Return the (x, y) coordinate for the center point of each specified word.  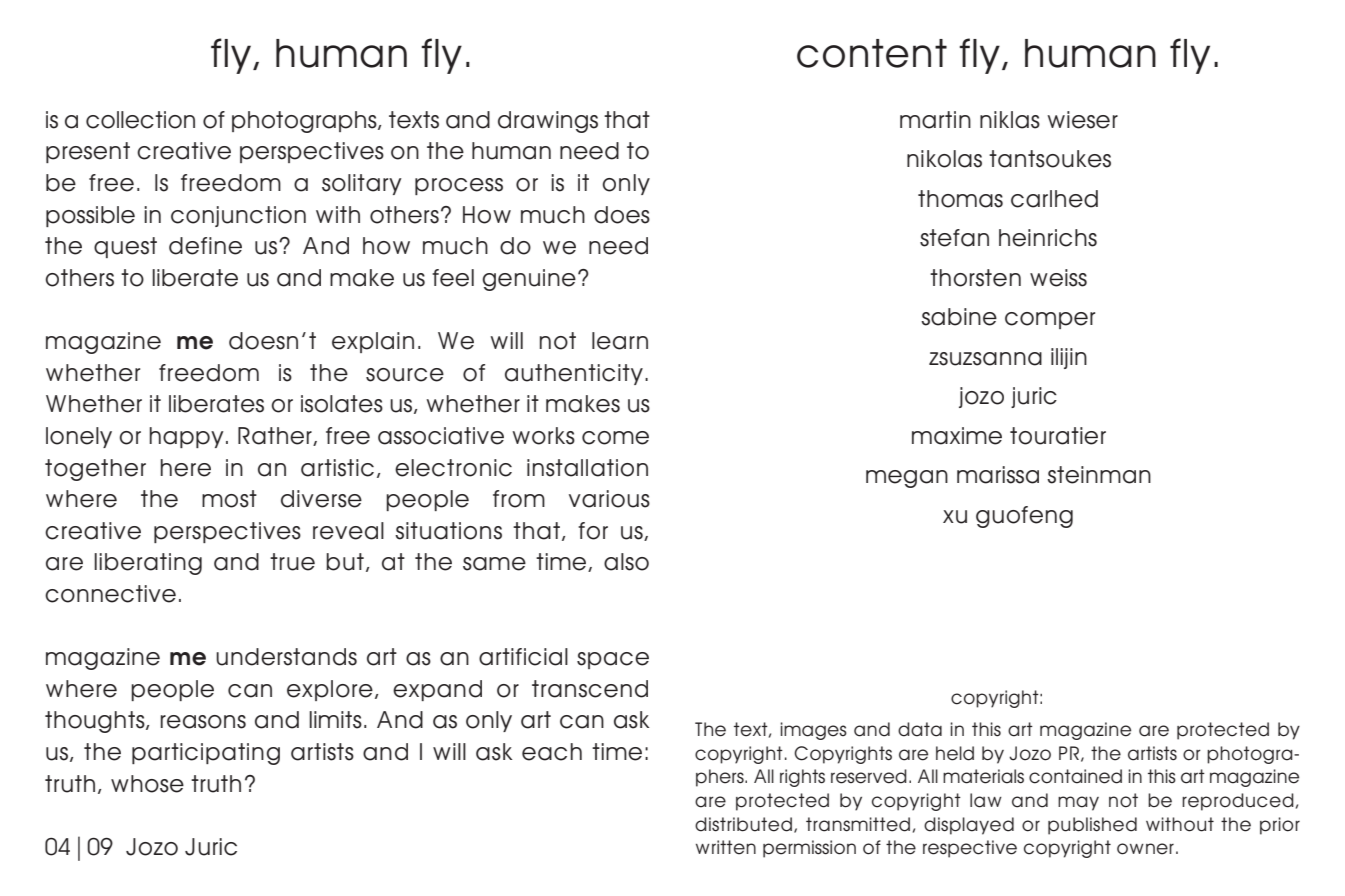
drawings (548, 122)
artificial (523, 657)
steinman (1099, 475)
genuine (529, 280)
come (615, 438)
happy (187, 437)
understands (286, 657)
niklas (1010, 120)
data (920, 729)
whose (147, 784)
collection (140, 120)
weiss (1058, 278)
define (205, 246)
